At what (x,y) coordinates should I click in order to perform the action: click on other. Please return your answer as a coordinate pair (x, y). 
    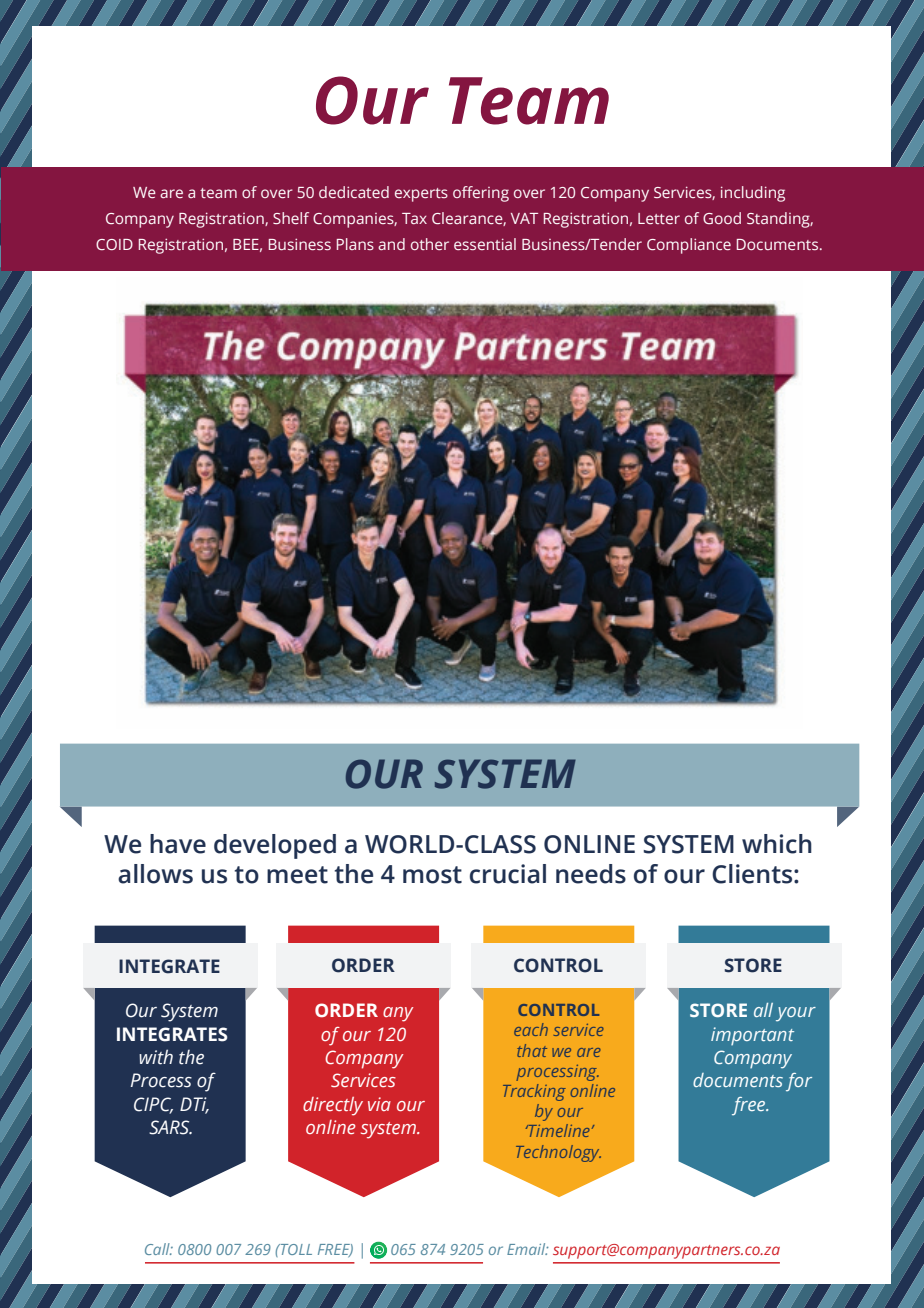
    Looking at the image, I should click on (430, 244).
